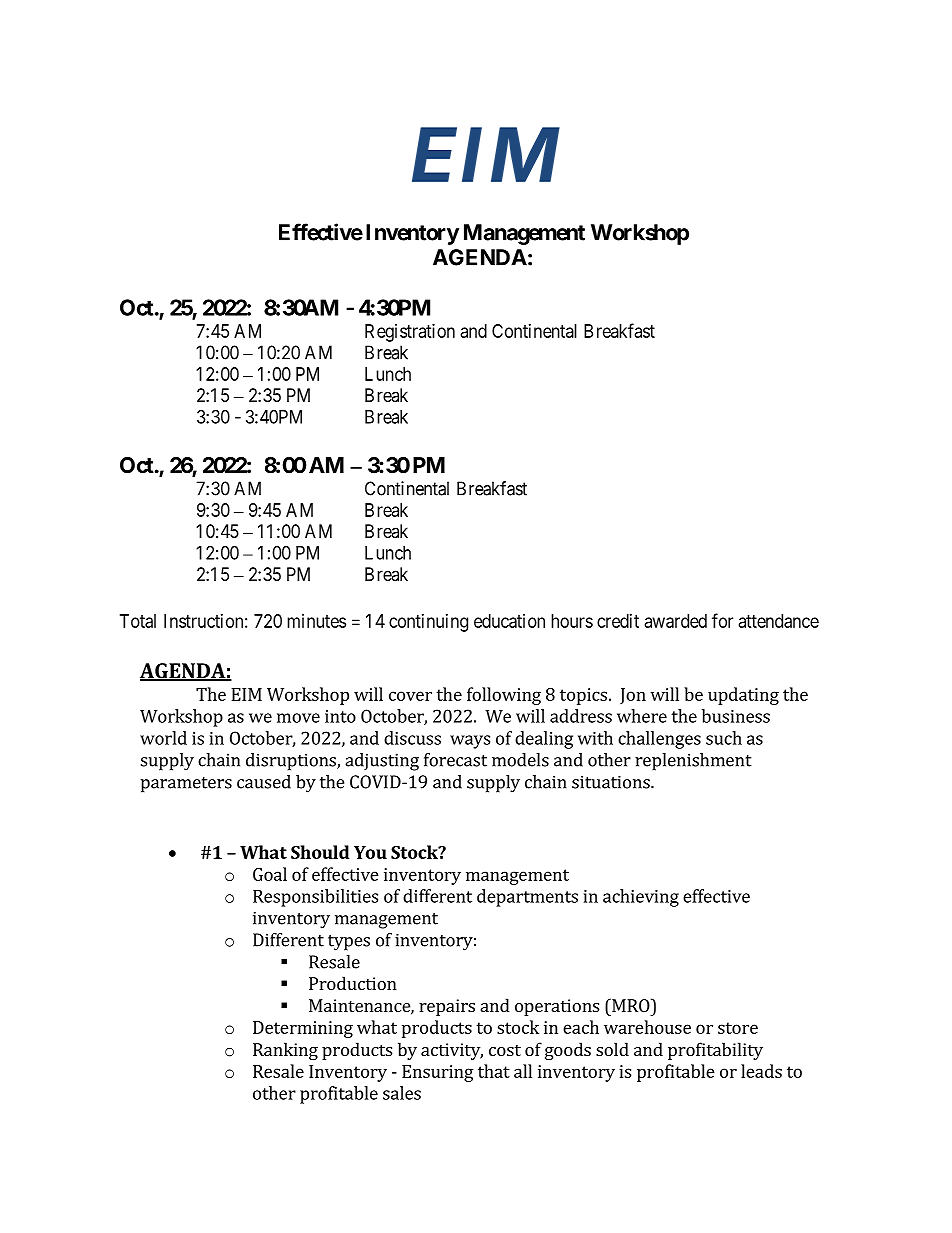 The width and height of the screenshot is (952, 1233). Describe the element at coordinates (410, 333) in the screenshot. I see `Registration` at that location.
